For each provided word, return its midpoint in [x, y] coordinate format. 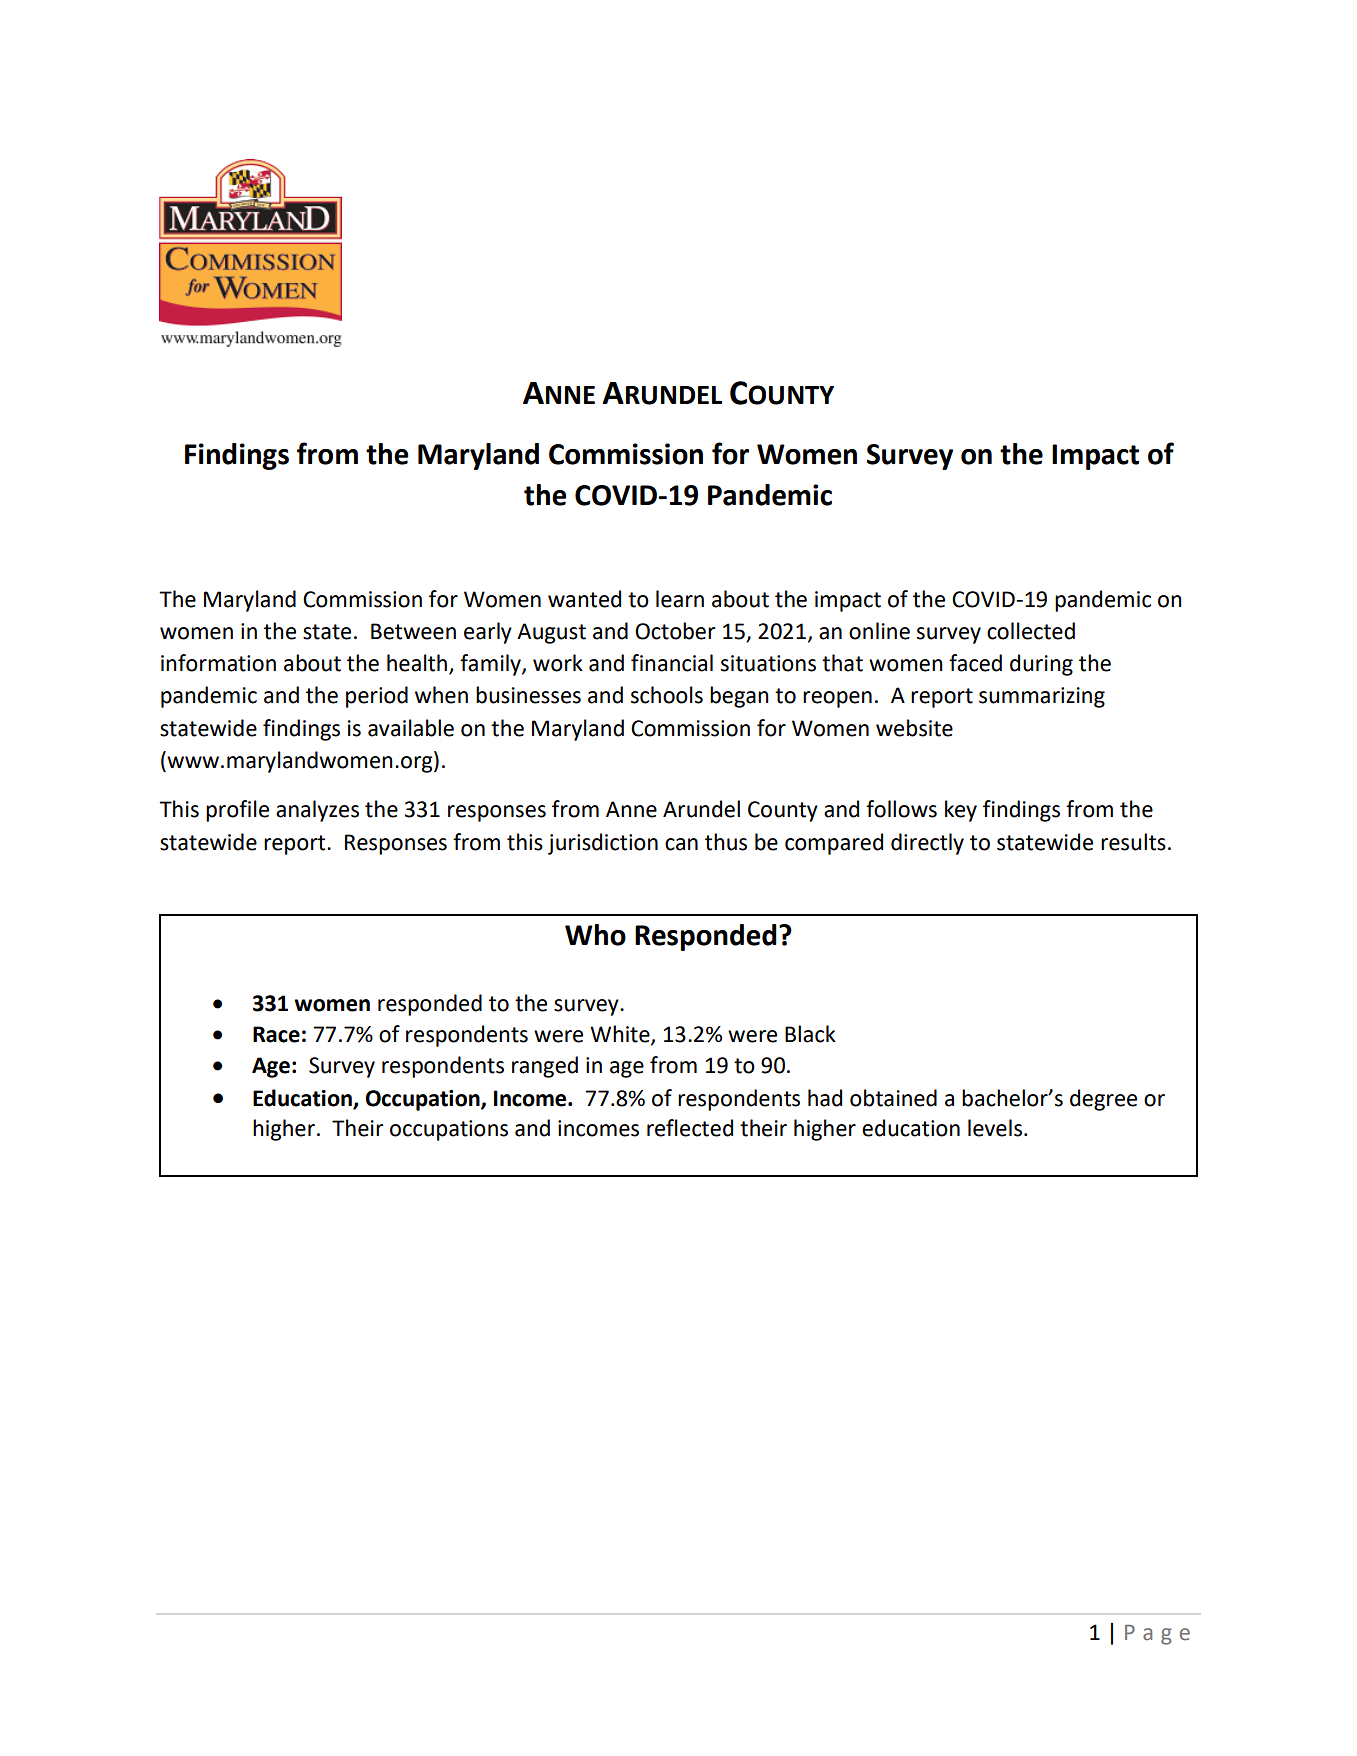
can [681, 844]
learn [680, 599]
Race [276, 1034]
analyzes [317, 811]
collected [1031, 631]
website [914, 728]
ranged [545, 1067]
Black [810, 1034]
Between [413, 631]
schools [667, 695]
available [411, 728]
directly [927, 844]
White [621, 1034]
